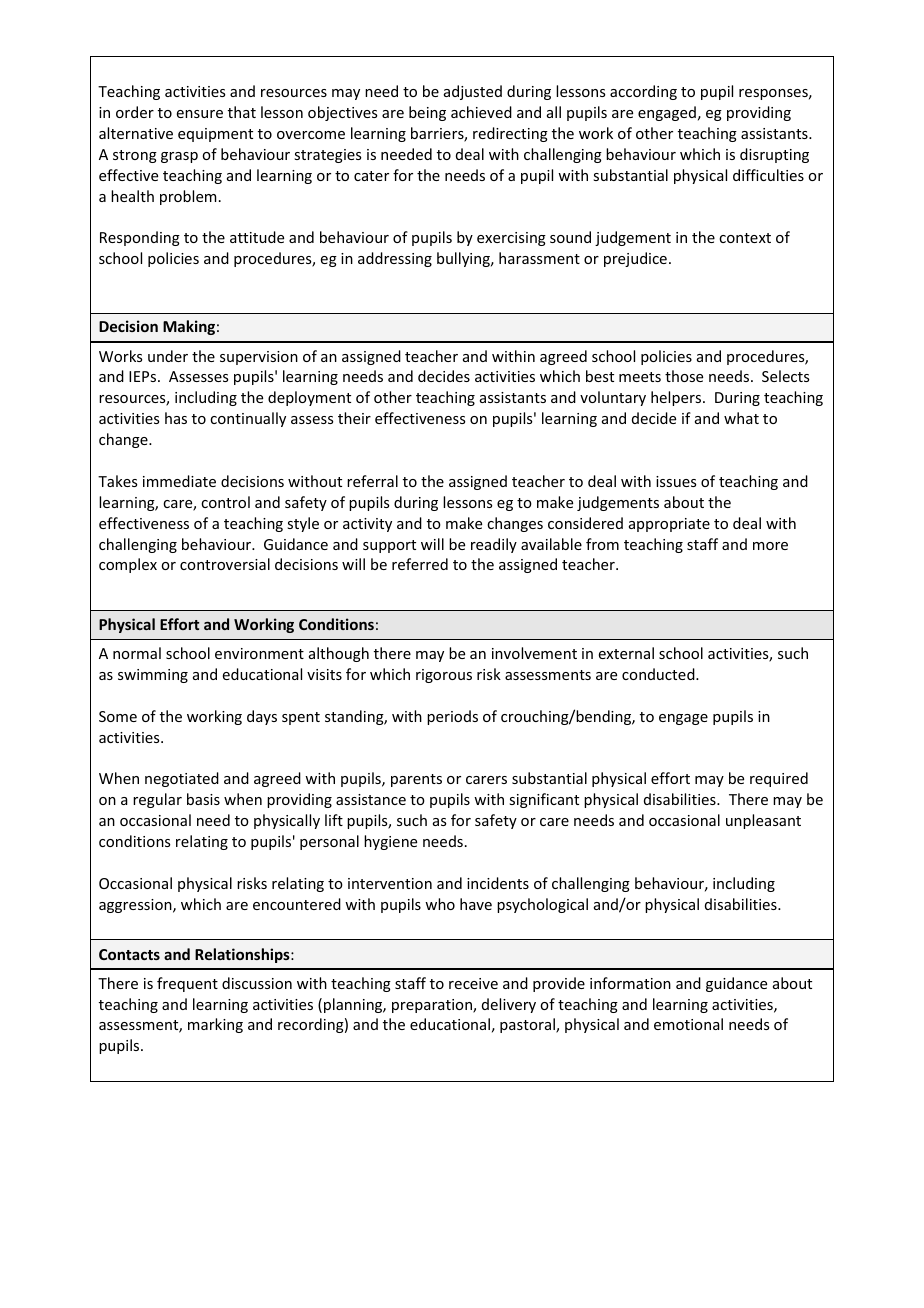  Describe the element at coordinates (669, 525) in the document. I see `appropriate` at that location.
